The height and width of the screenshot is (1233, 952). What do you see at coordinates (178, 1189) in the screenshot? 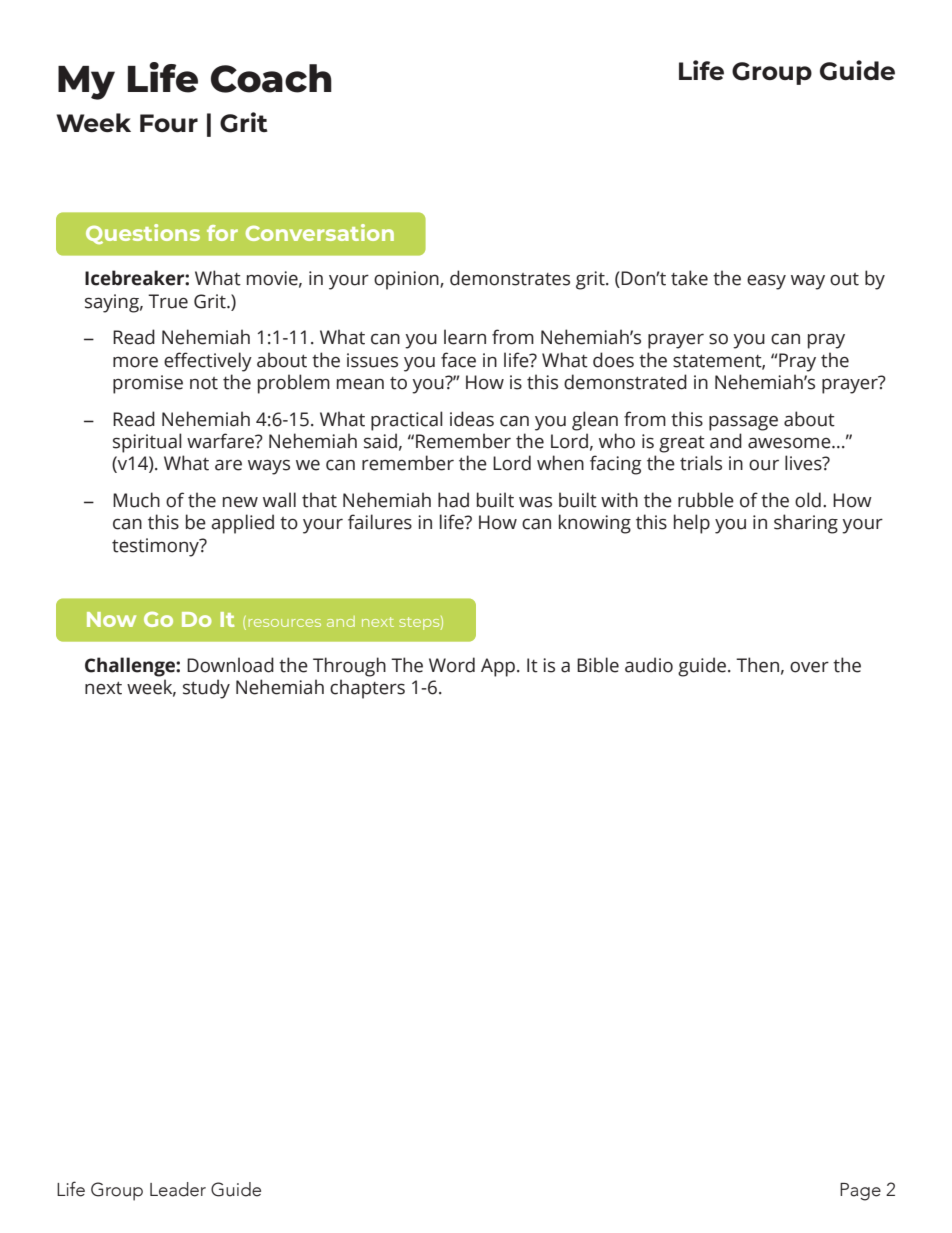
I see `Leader` at bounding box center [178, 1189].
